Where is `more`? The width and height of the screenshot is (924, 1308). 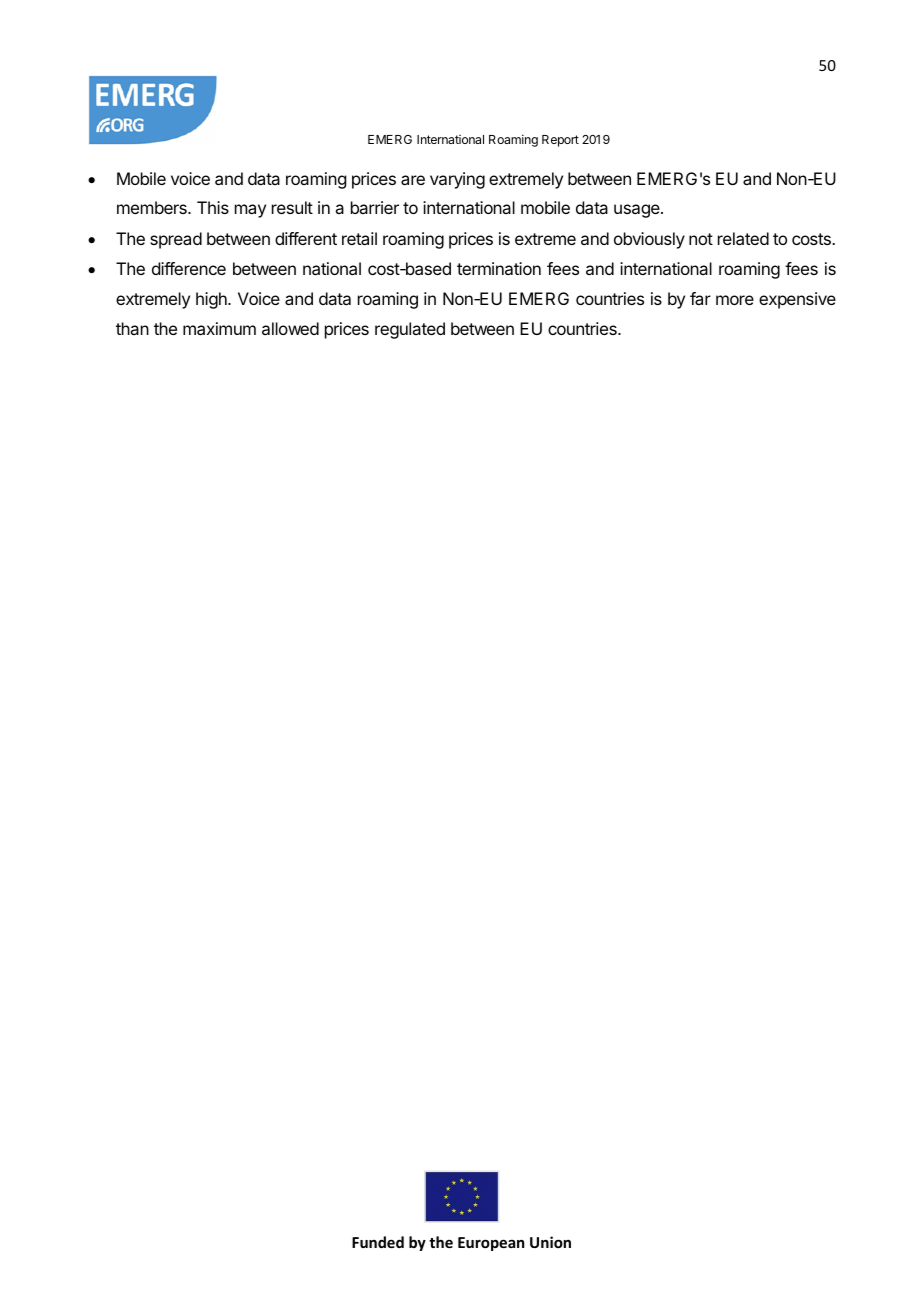
more is located at coordinates (735, 300).
